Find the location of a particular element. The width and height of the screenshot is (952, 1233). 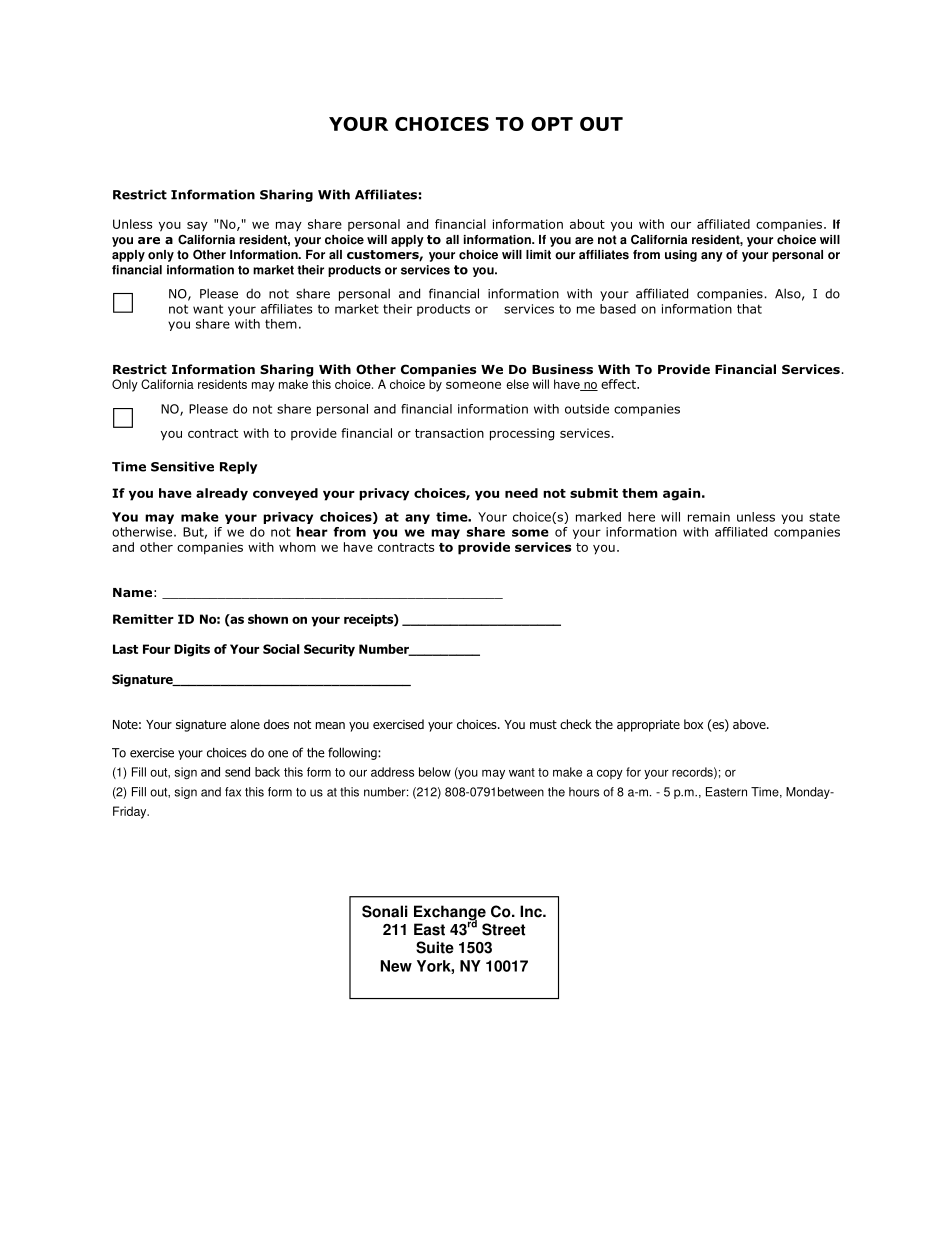

Sensitive is located at coordinates (182, 466).
